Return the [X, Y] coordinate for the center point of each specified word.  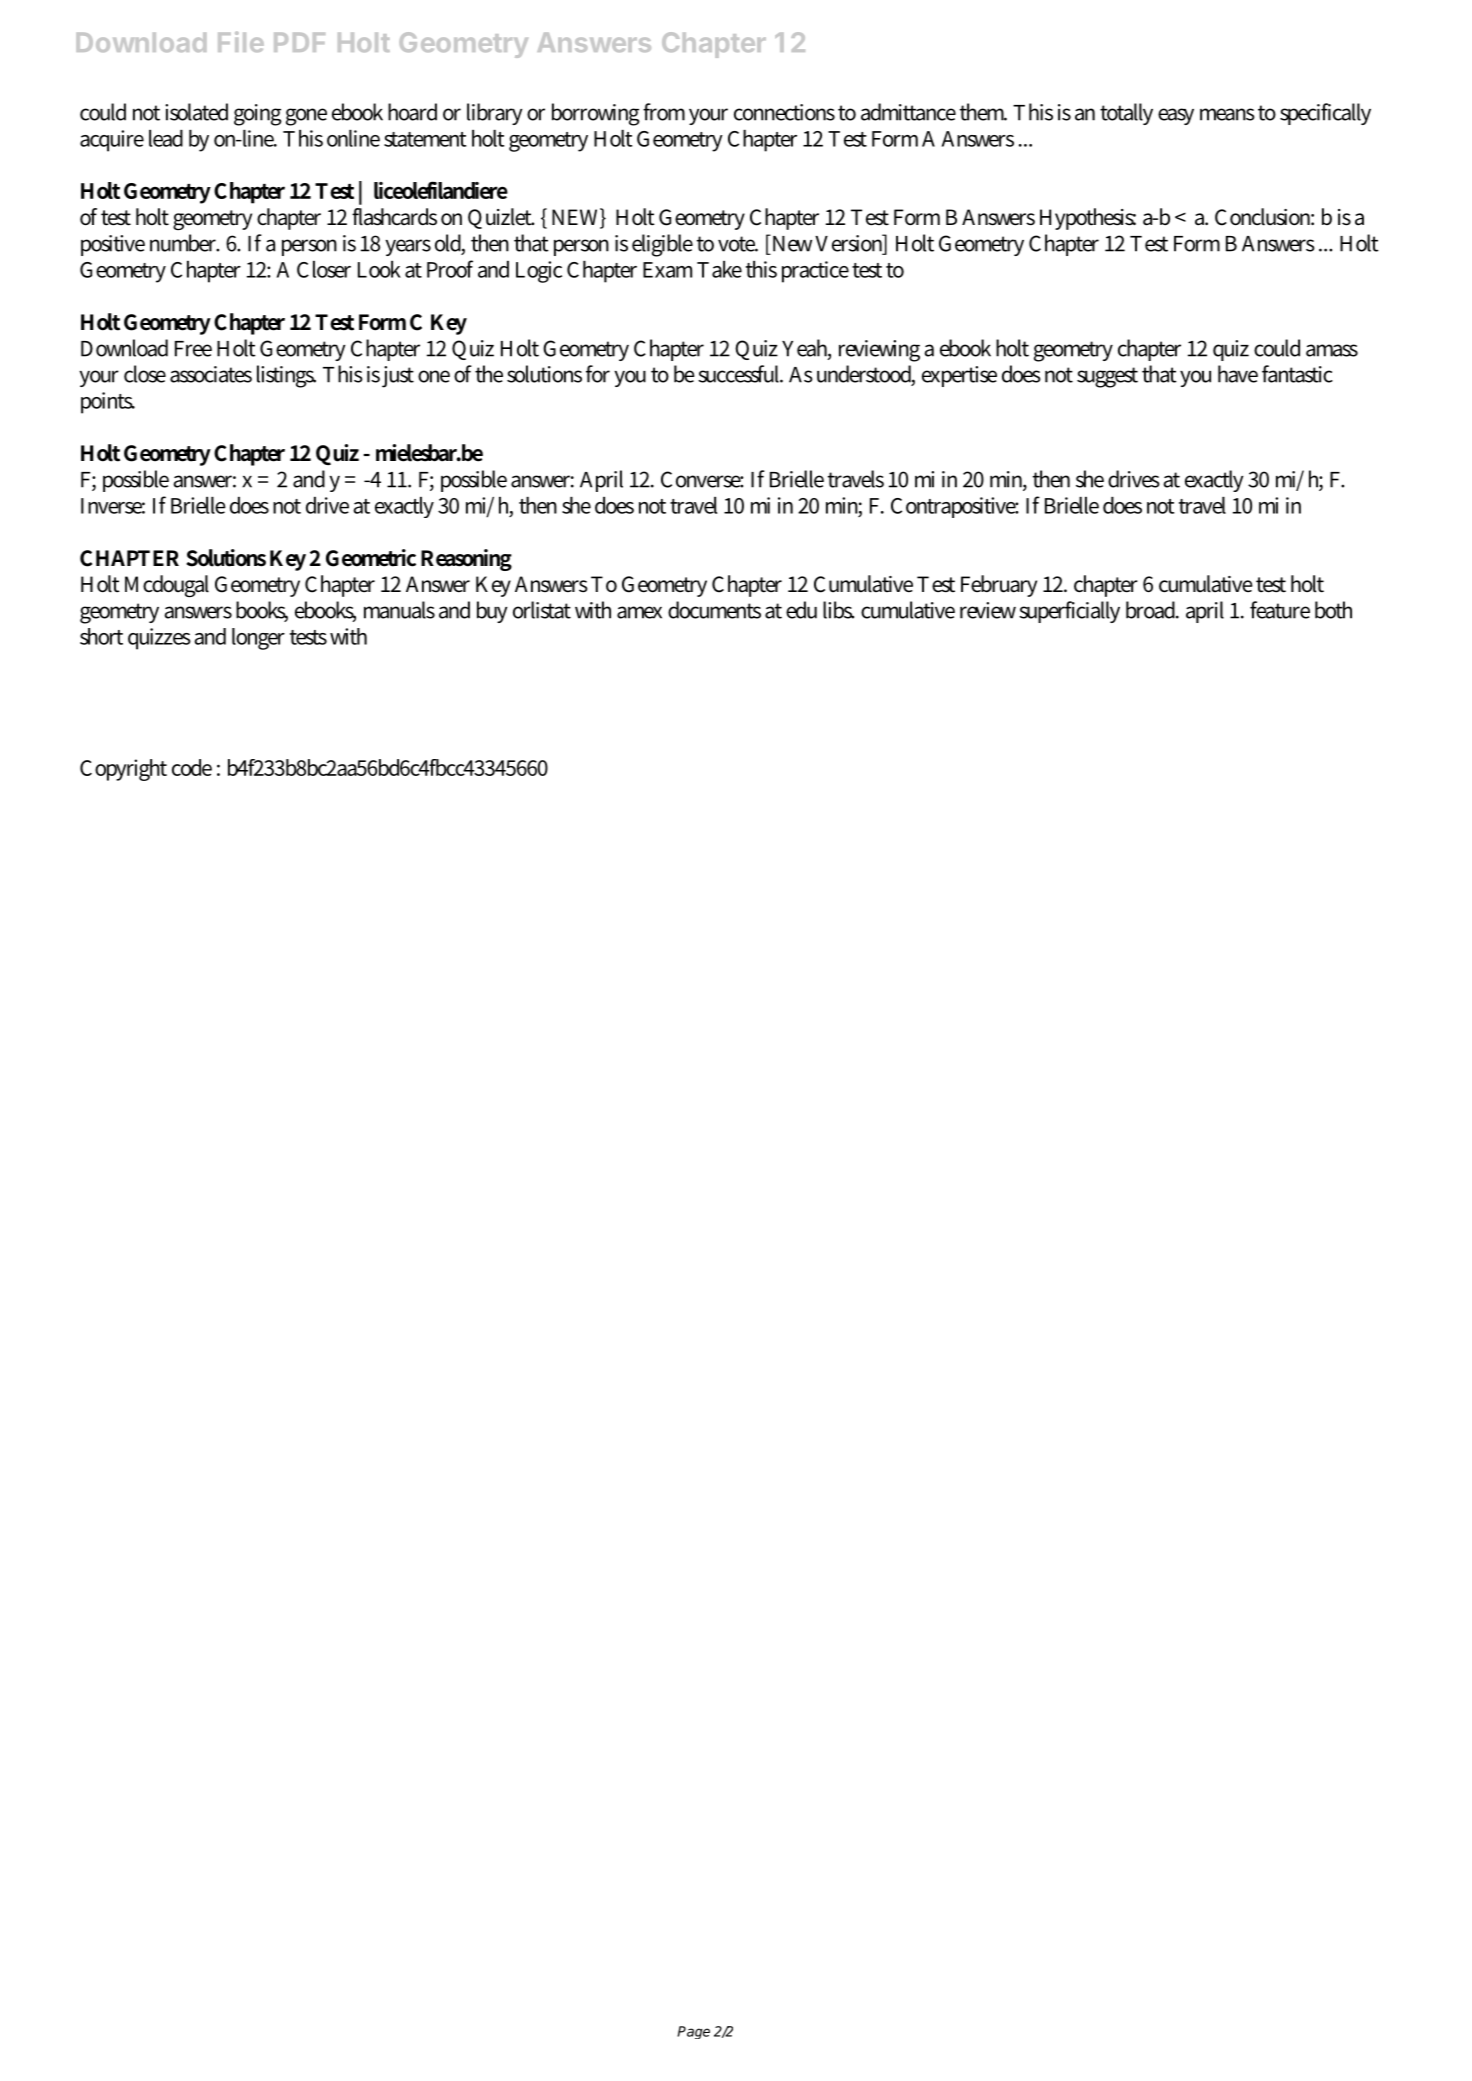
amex [639, 612]
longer [258, 639]
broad [1152, 610]
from [664, 112]
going [258, 115]
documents [714, 610]
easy [1176, 116]
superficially [1069, 612]
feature [1280, 610]
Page [693, 2032]
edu [801, 610]
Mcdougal [167, 586]
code [192, 767]
